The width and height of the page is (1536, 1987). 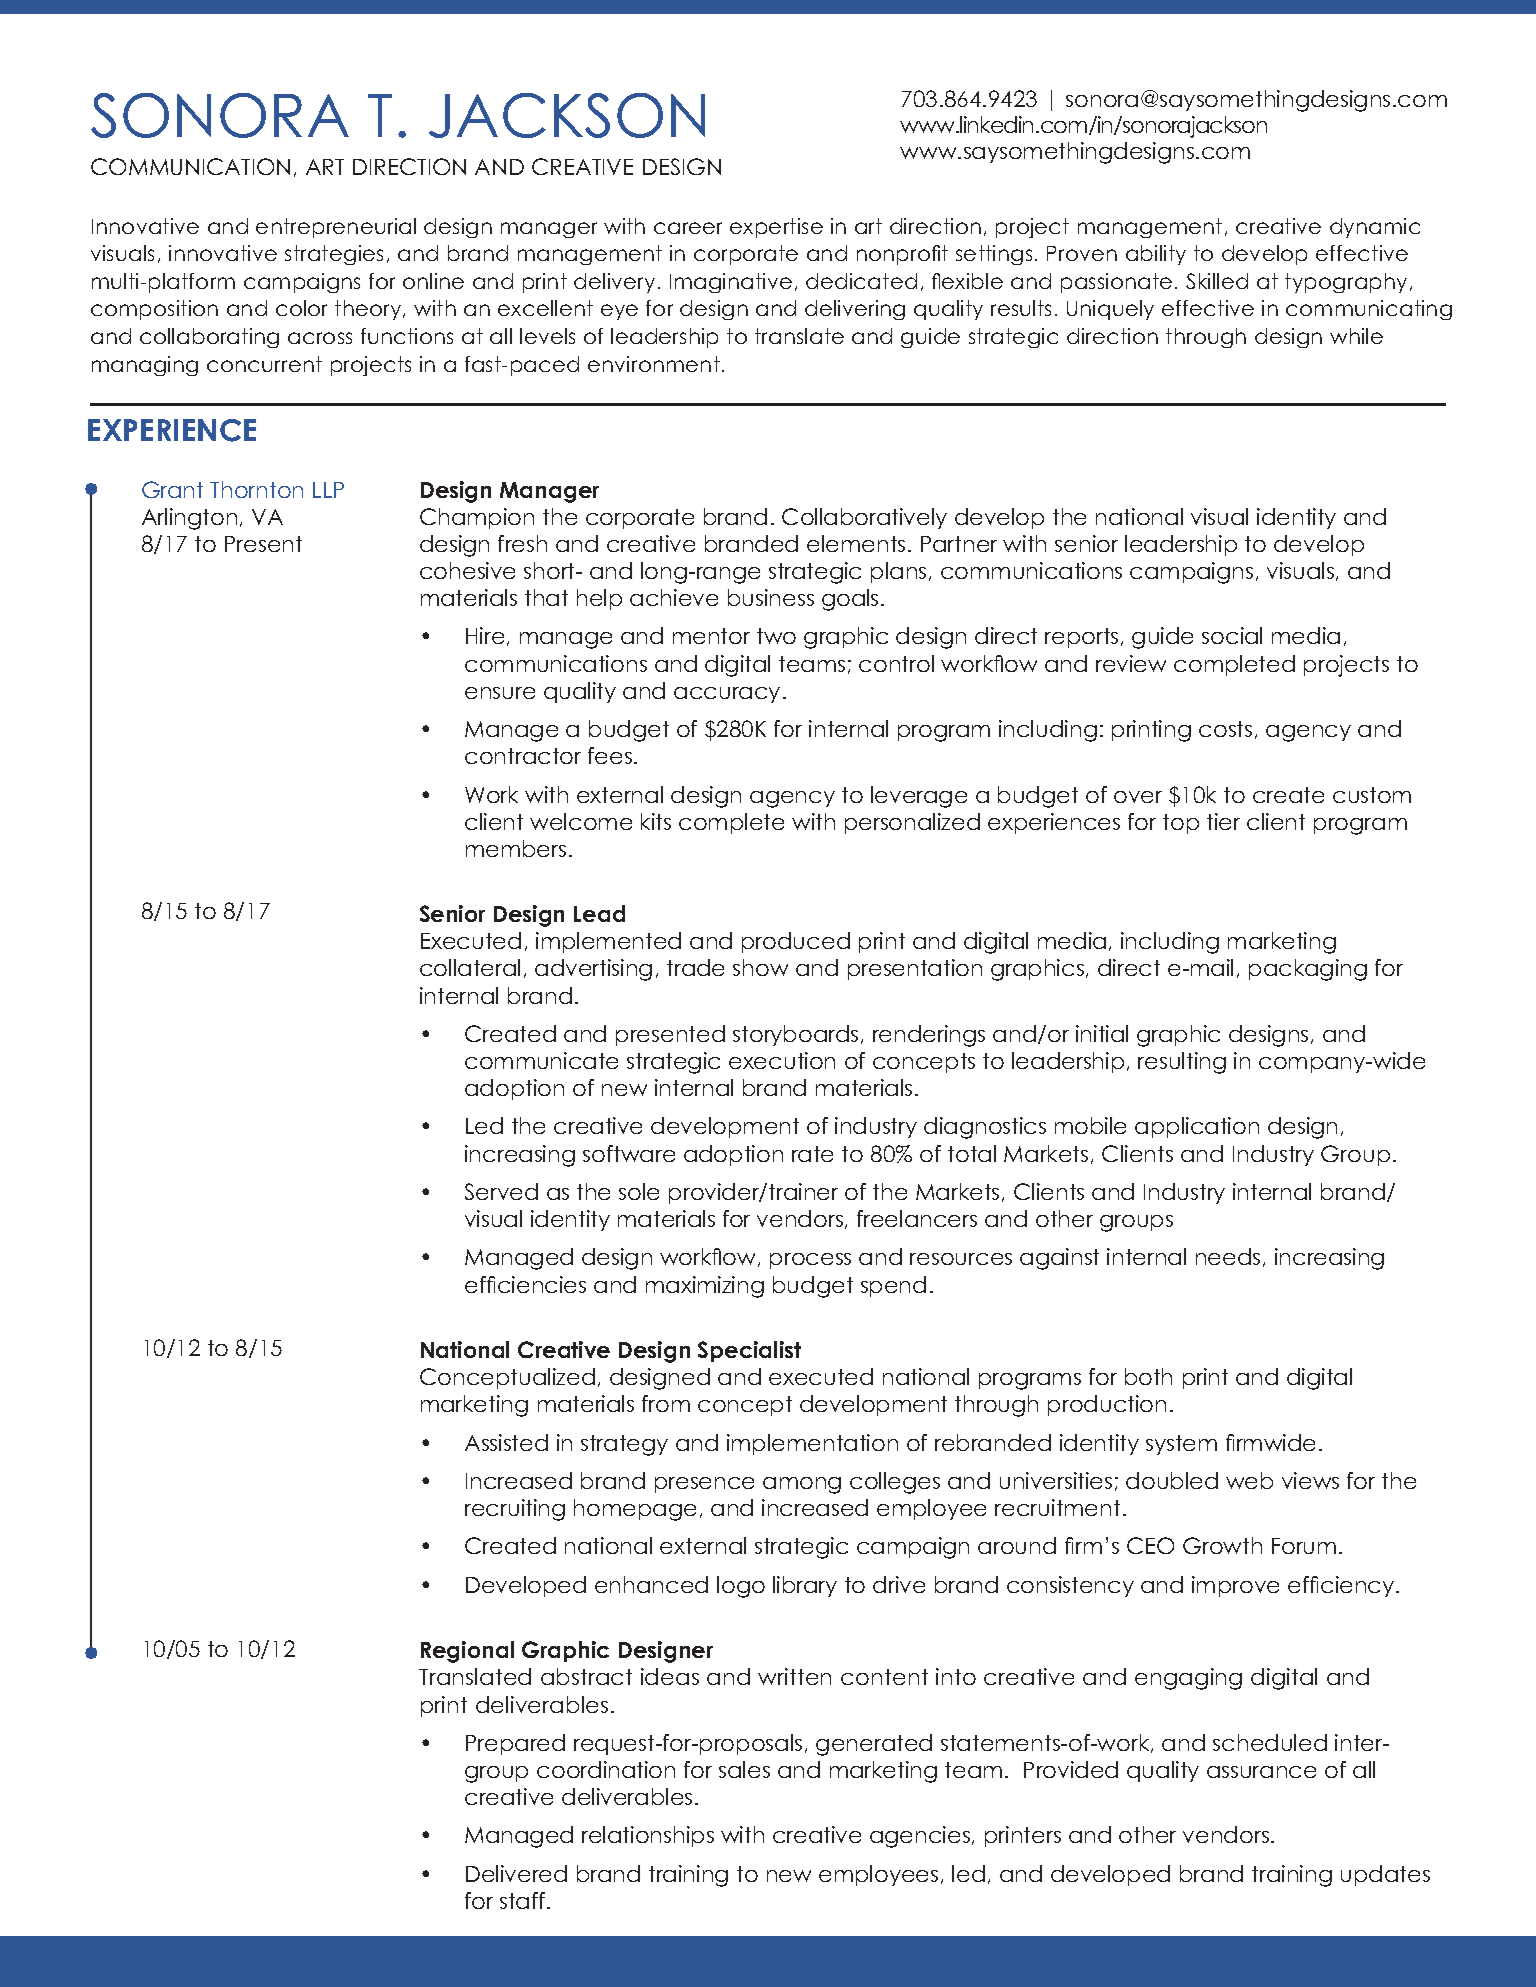 What do you see at coordinates (731, 283) in the page?
I see `Imaginative` at bounding box center [731, 283].
